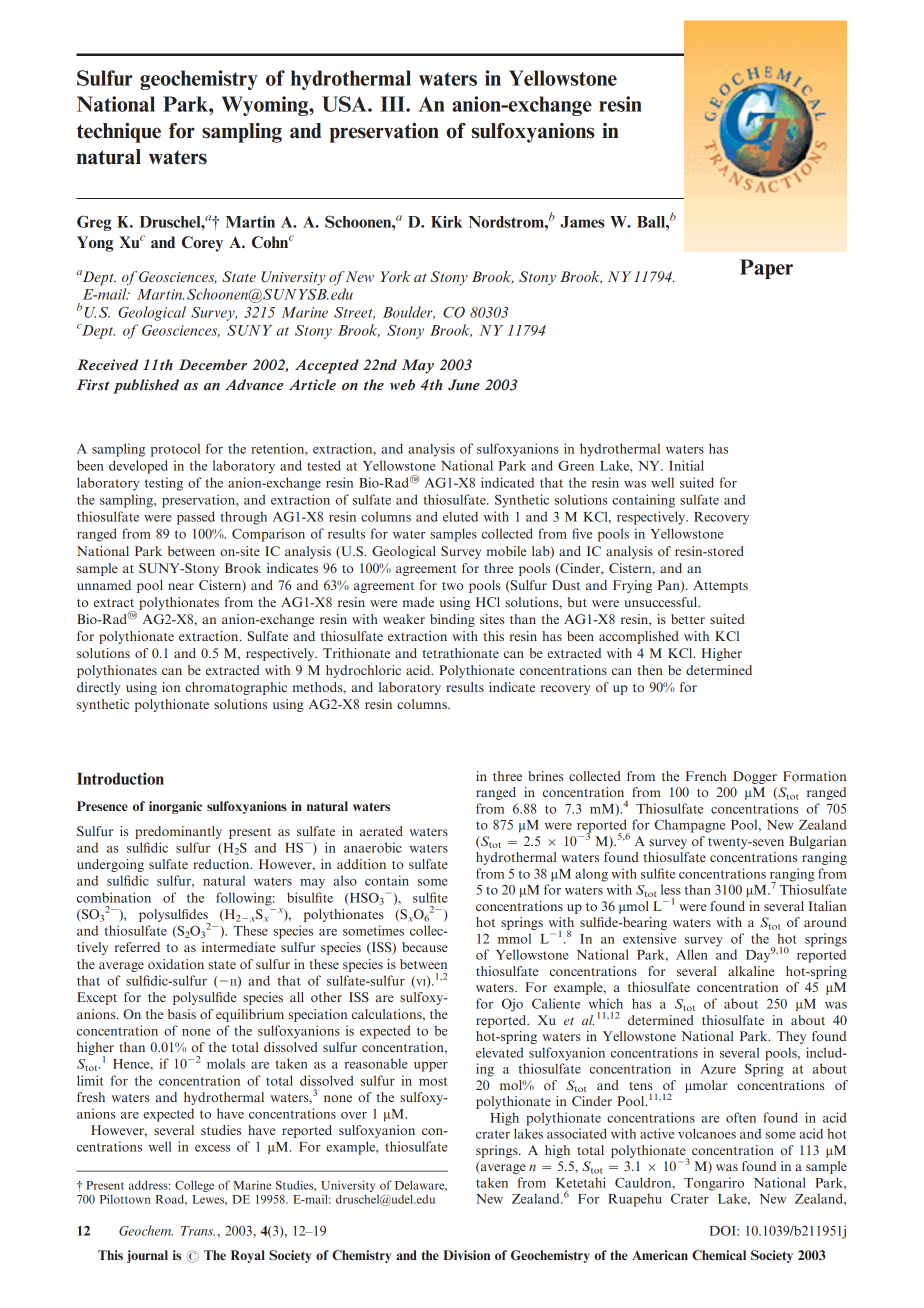 Image resolution: width=924 pixels, height=1308 pixels. Describe the element at coordinates (650, 670) in the screenshot. I see `then` at that location.
